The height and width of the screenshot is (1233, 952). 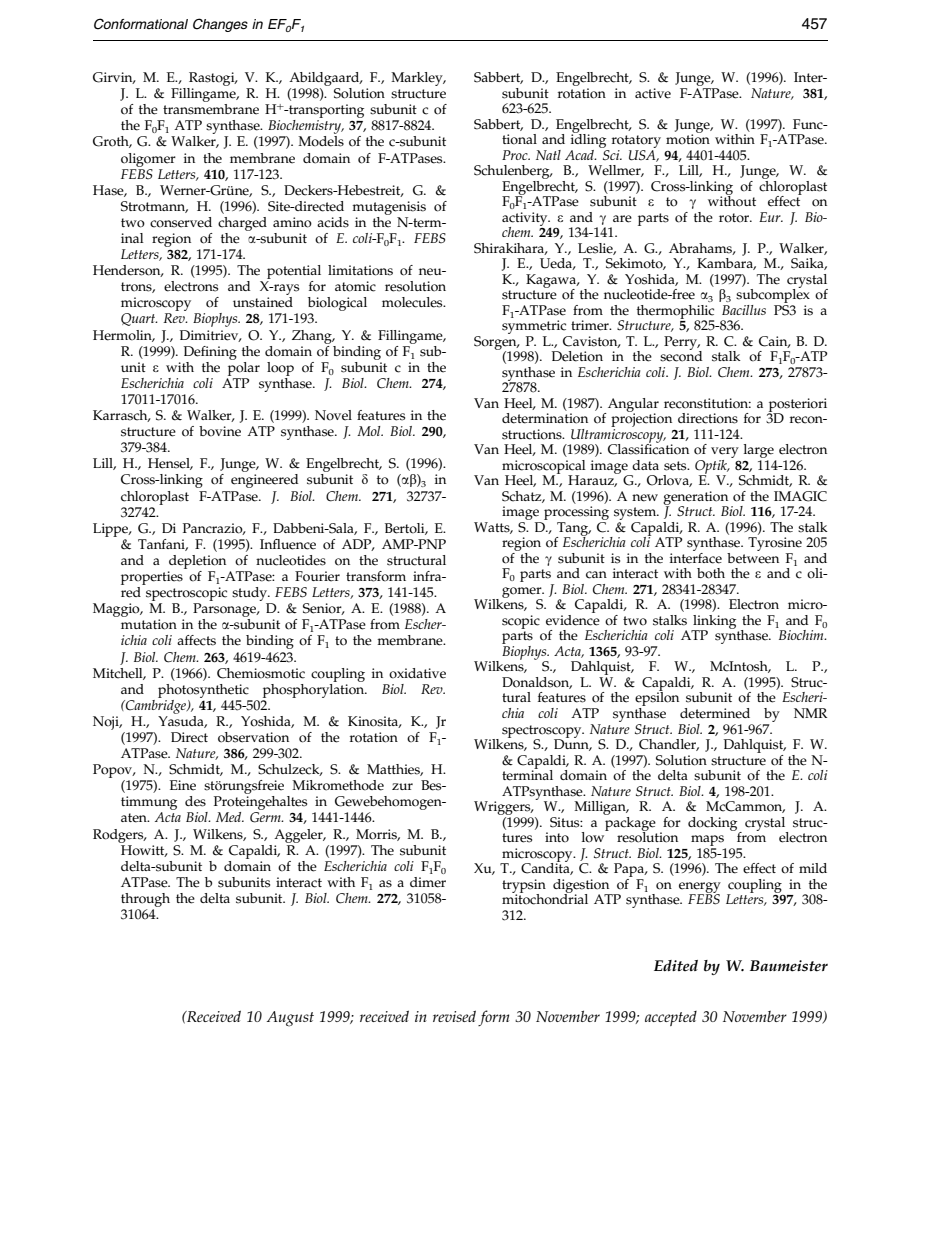 What do you see at coordinates (454, 1016) in the screenshot?
I see `revised` at bounding box center [454, 1016].
